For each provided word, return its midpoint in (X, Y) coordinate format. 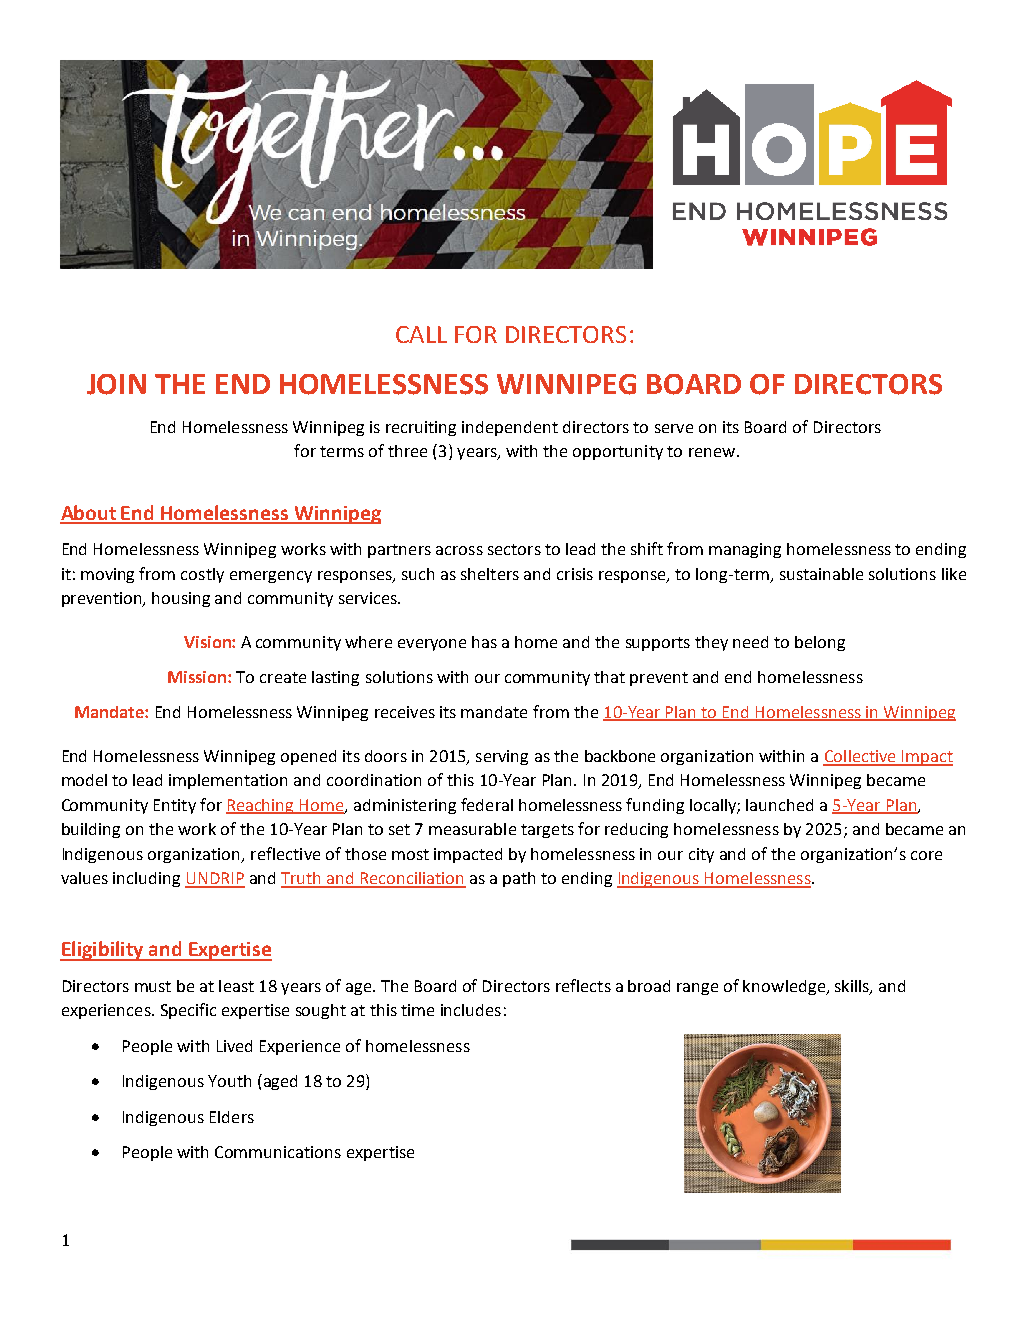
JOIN (116, 384)
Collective (861, 757)
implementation (228, 781)
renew (712, 452)
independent (510, 428)
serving (502, 757)
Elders (232, 1117)
